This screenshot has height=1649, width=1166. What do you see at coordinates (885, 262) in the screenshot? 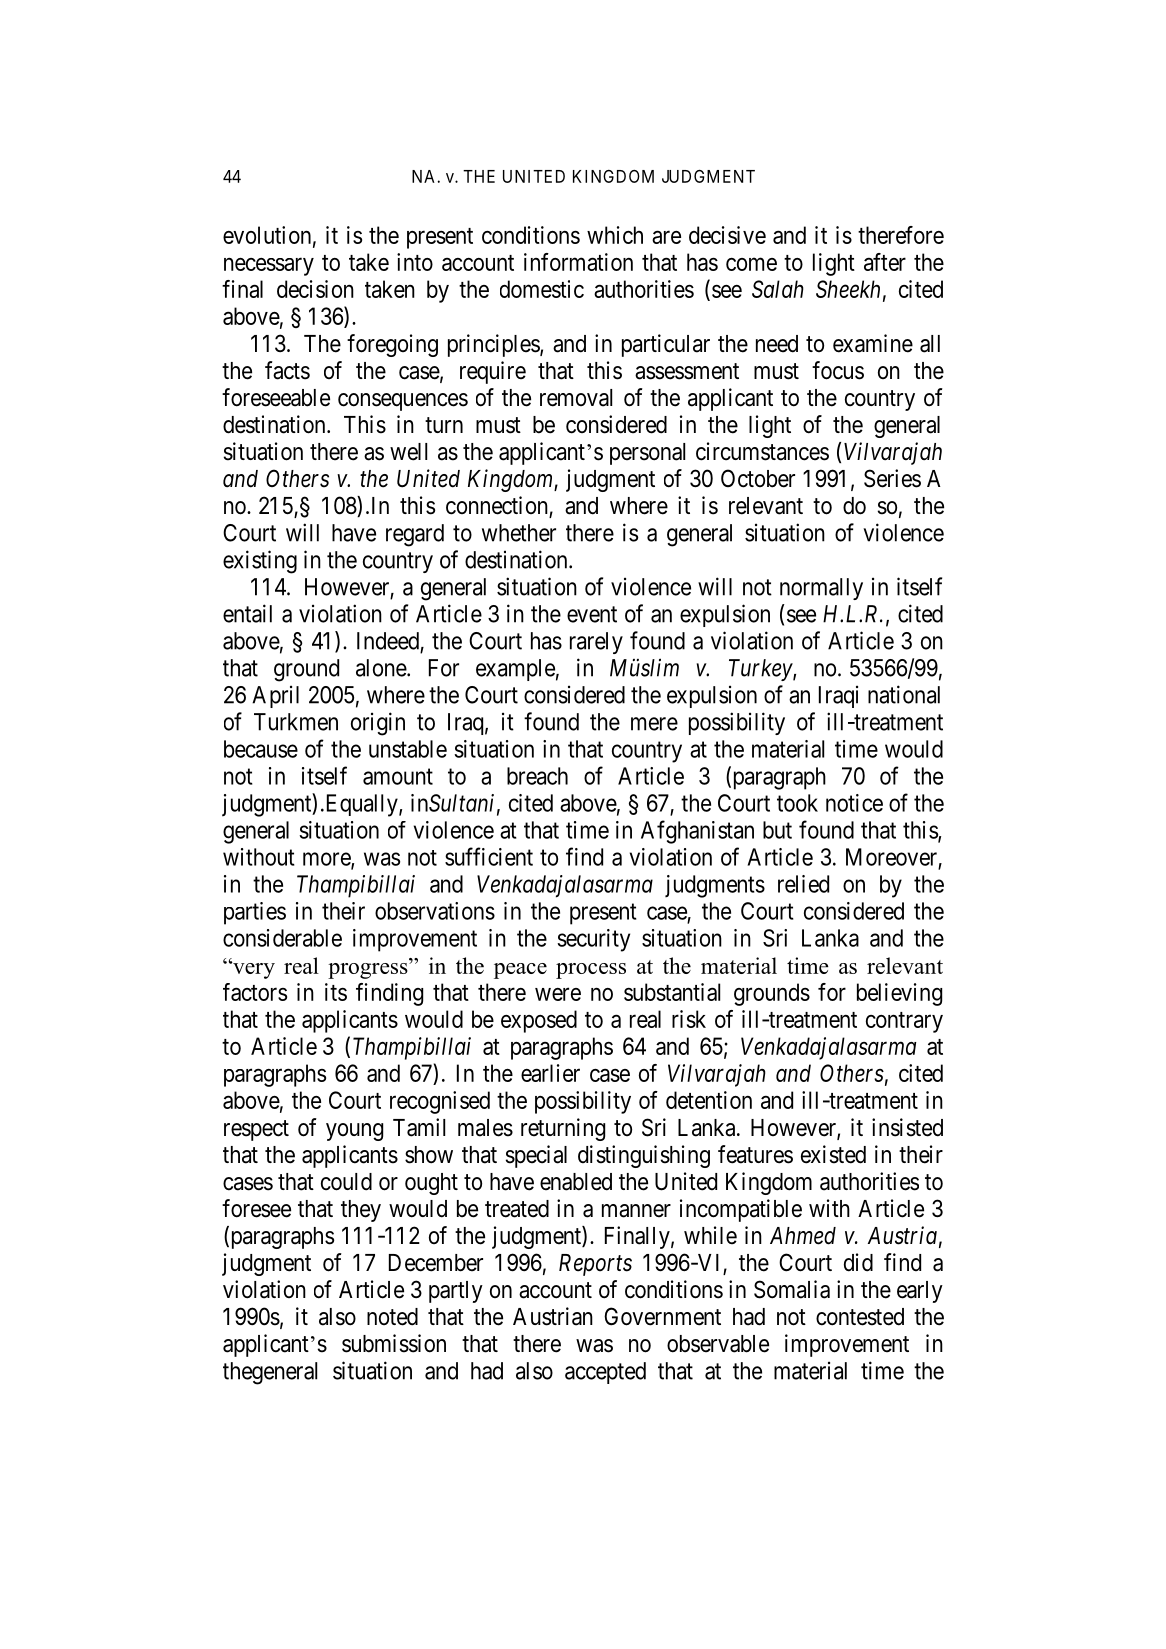
I see `after` at bounding box center [885, 262].
